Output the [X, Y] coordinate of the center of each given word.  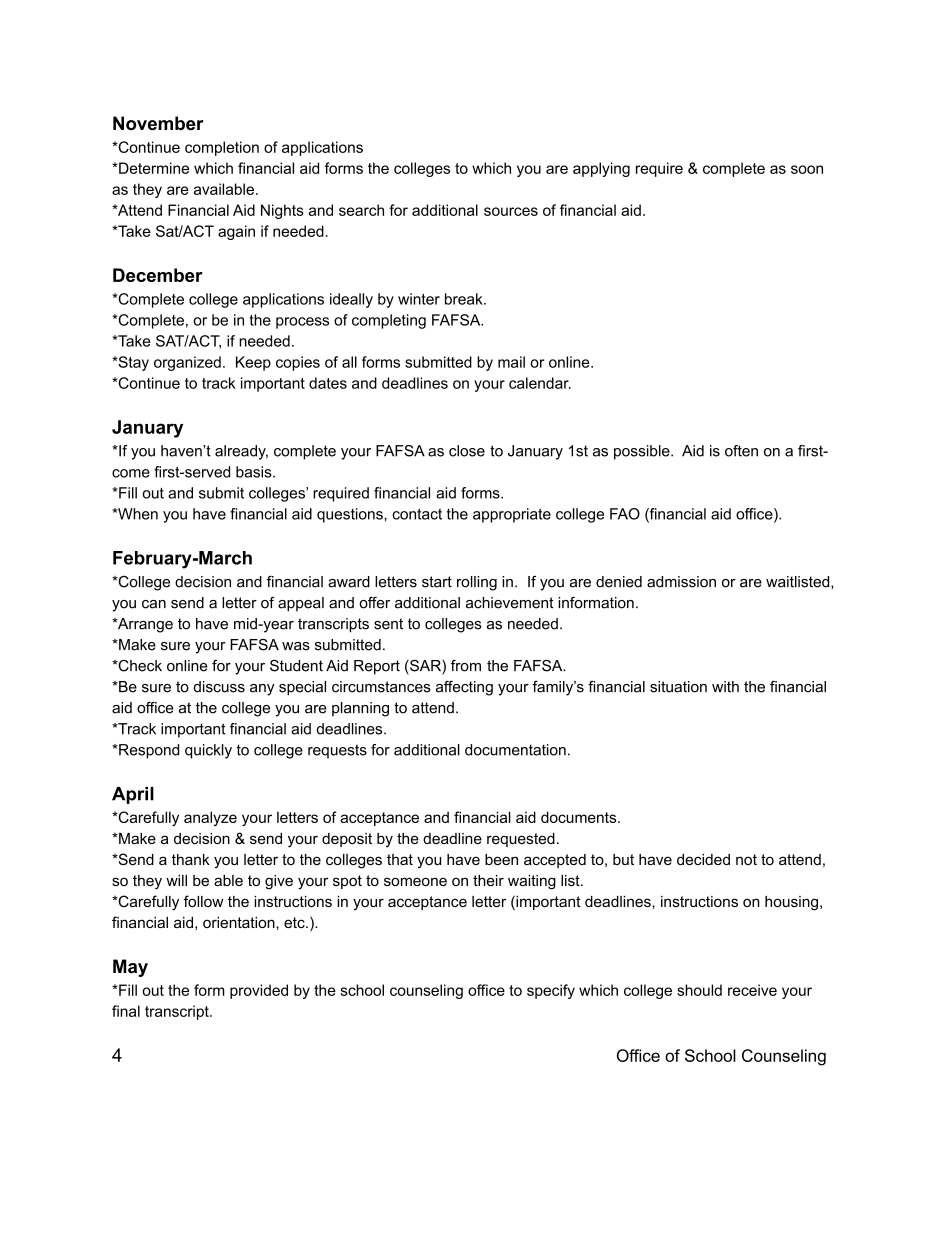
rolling [477, 583]
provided [259, 991]
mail [511, 362]
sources [511, 211]
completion [222, 148]
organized [187, 363]
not [746, 859]
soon [807, 169]
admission [681, 582]
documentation [515, 750]
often [741, 451]
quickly [208, 751]
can [154, 604]
